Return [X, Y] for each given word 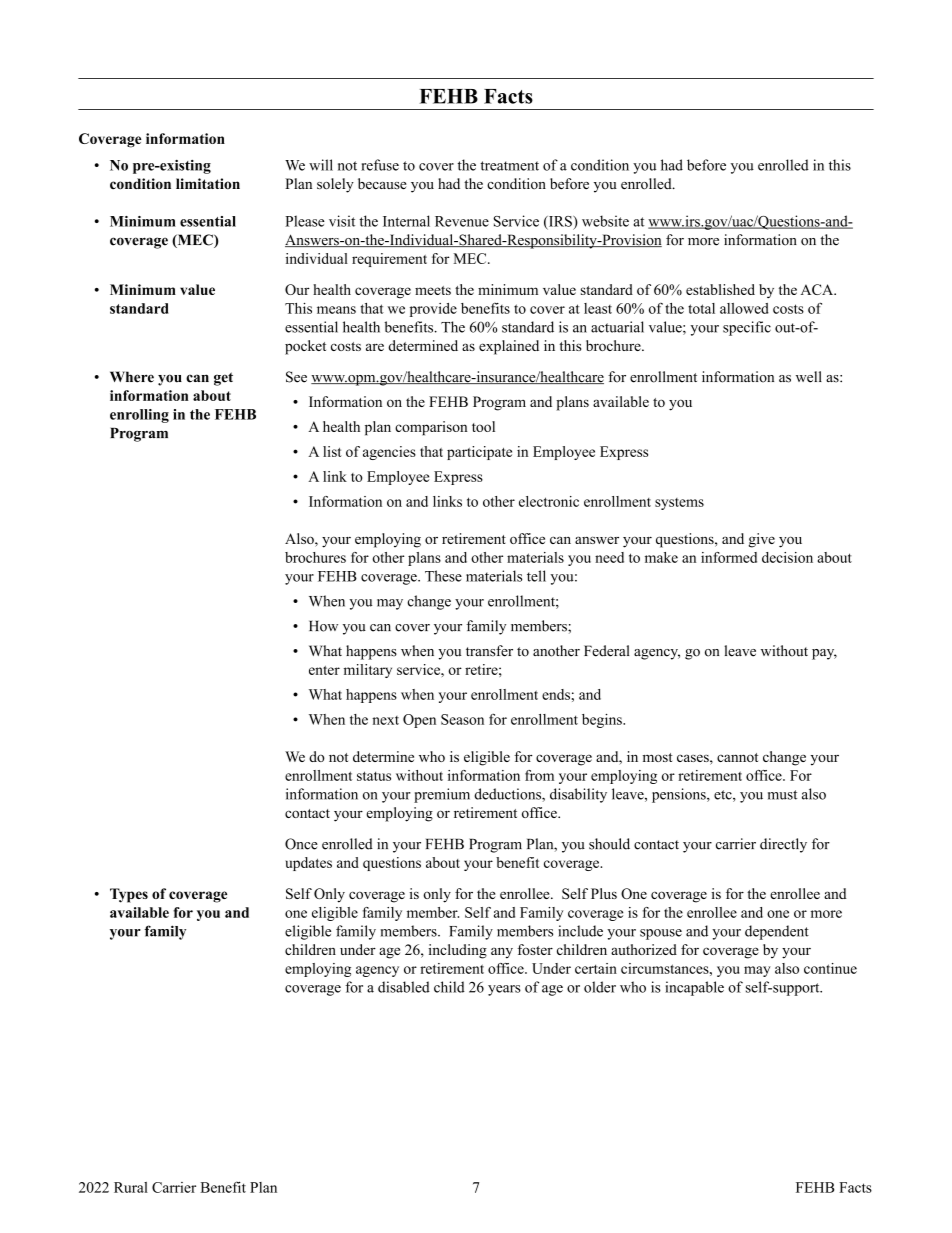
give [762, 540]
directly [783, 845]
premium [442, 795]
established [720, 289]
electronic [549, 501]
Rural [131, 1187]
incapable [694, 988]
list [332, 451]
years [504, 990]
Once [301, 844]
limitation [208, 183]
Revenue [462, 221]
